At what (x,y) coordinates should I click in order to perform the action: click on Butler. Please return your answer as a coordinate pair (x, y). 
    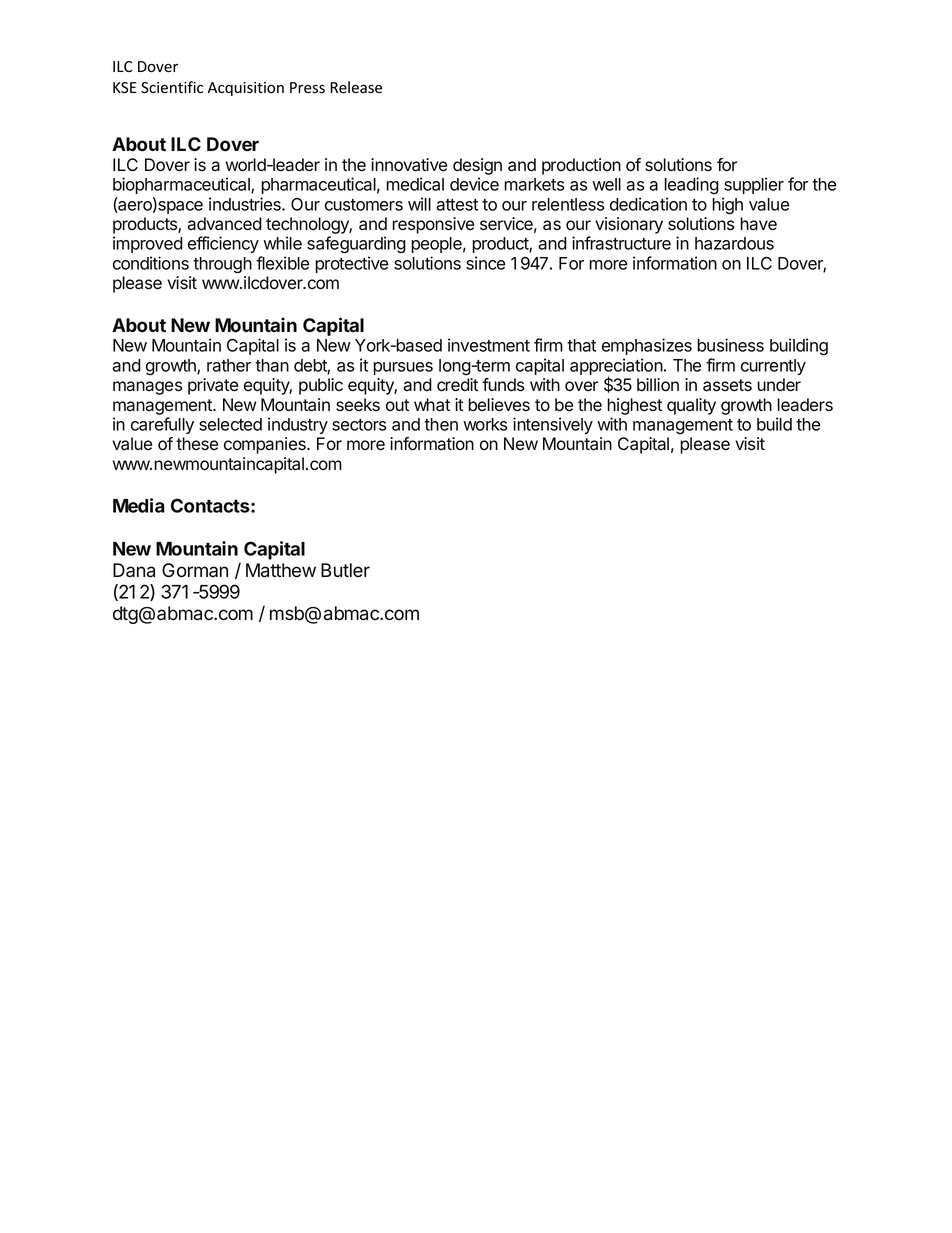
    Looking at the image, I should click on (345, 570).
